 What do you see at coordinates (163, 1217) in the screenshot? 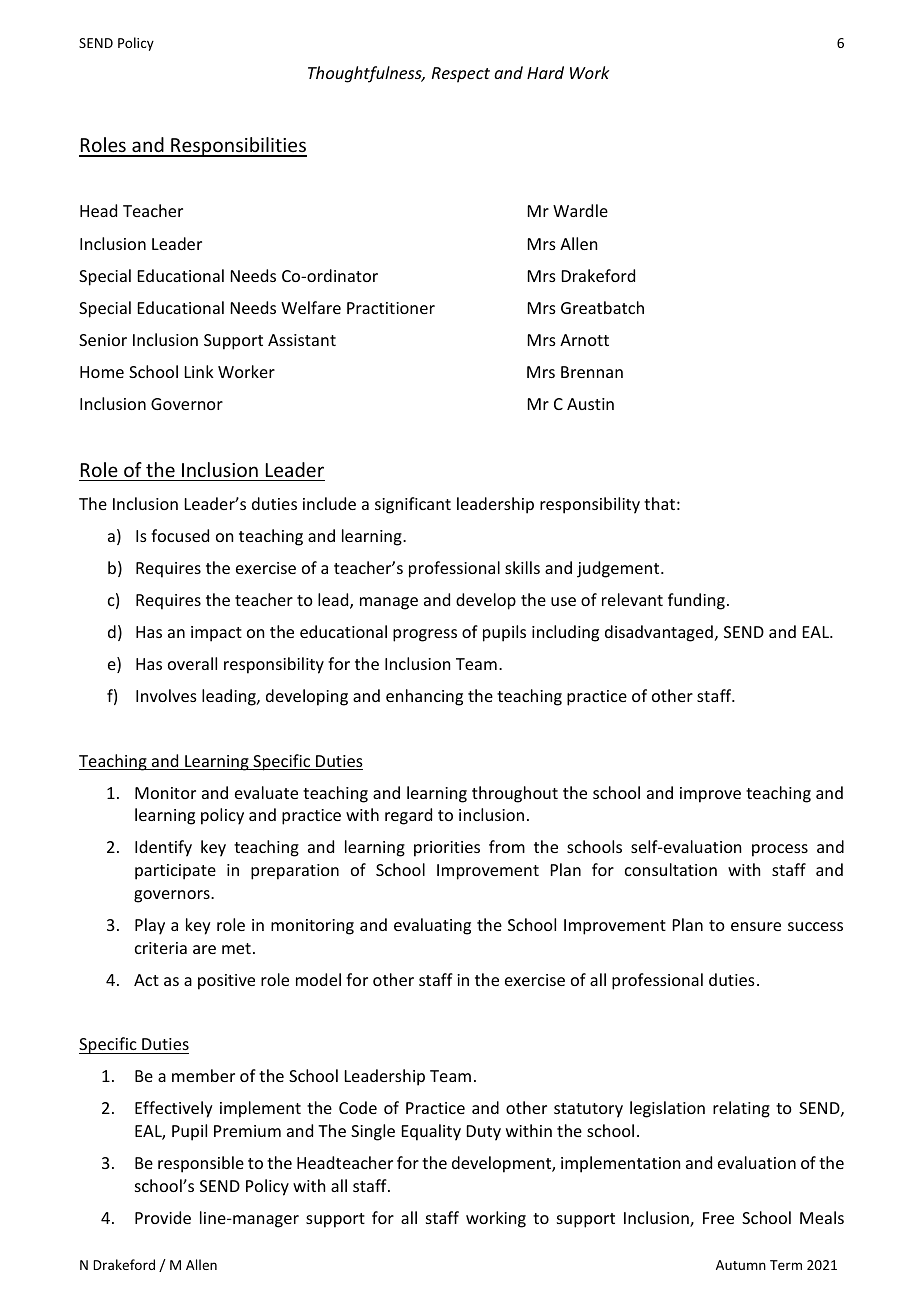
I see `Provide` at bounding box center [163, 1217].
